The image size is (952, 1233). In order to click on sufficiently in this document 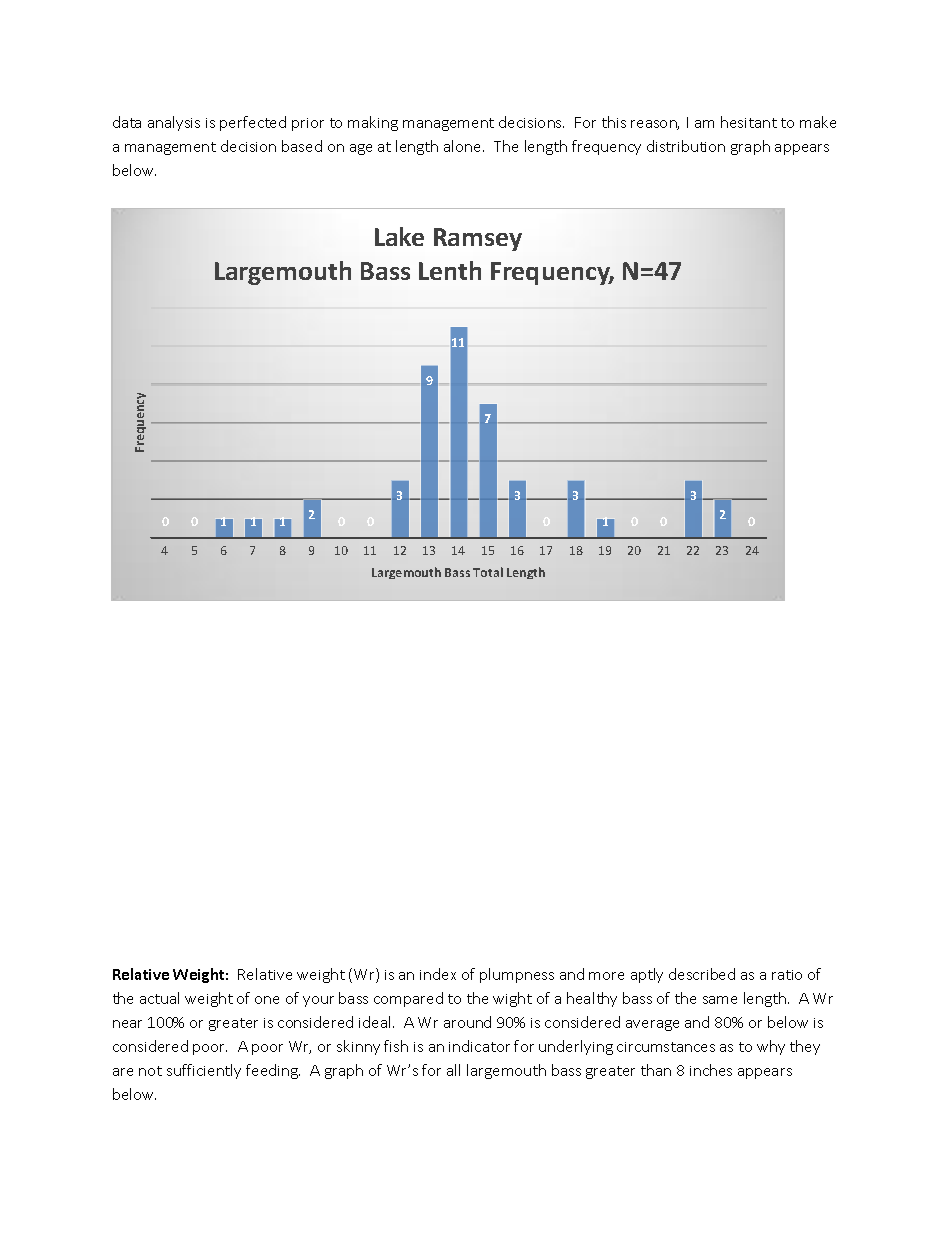, I will do `click(204, 1071)`.
